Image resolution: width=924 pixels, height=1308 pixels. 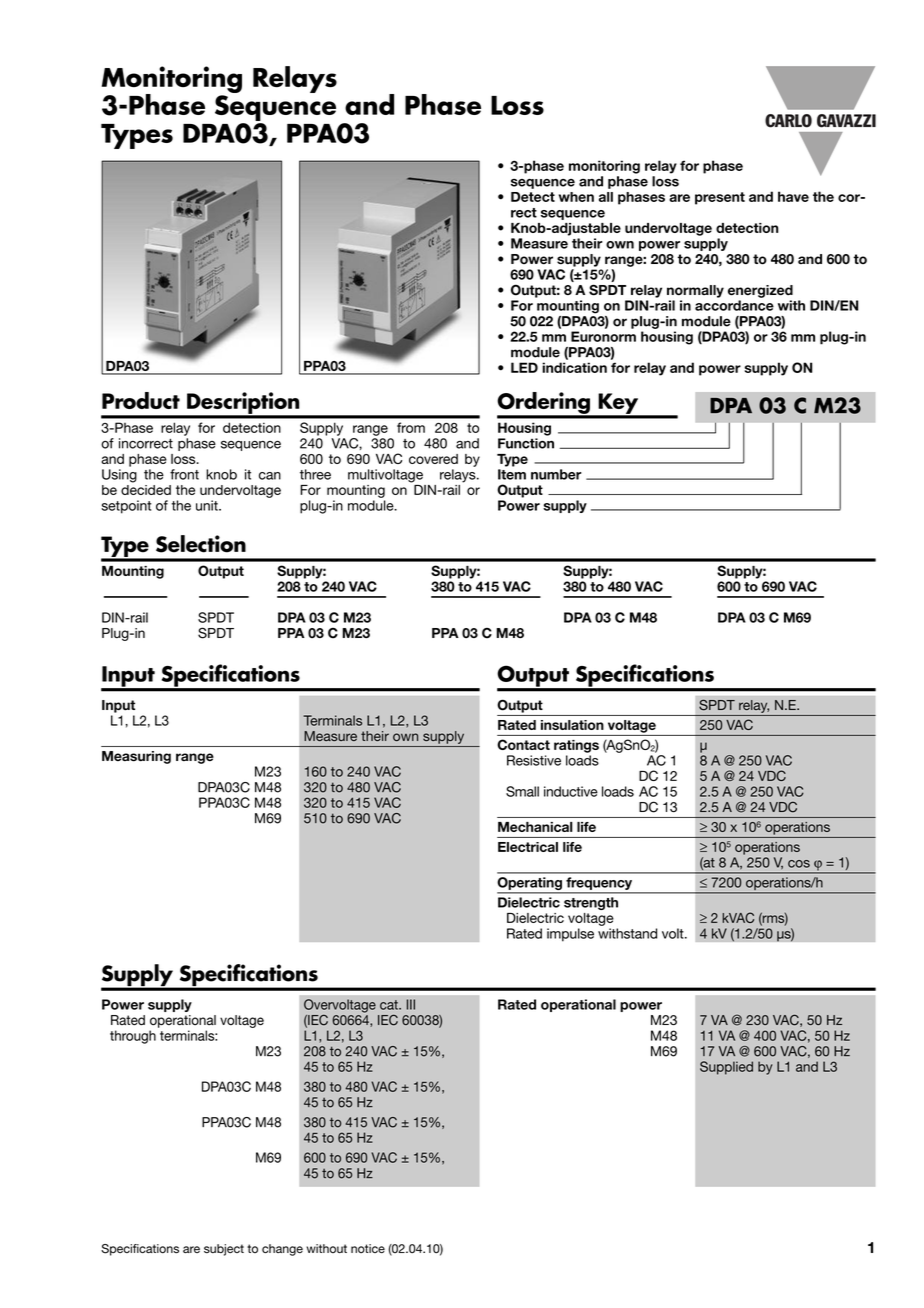 I want to click on Measuring, so click(x=136, y=757).
